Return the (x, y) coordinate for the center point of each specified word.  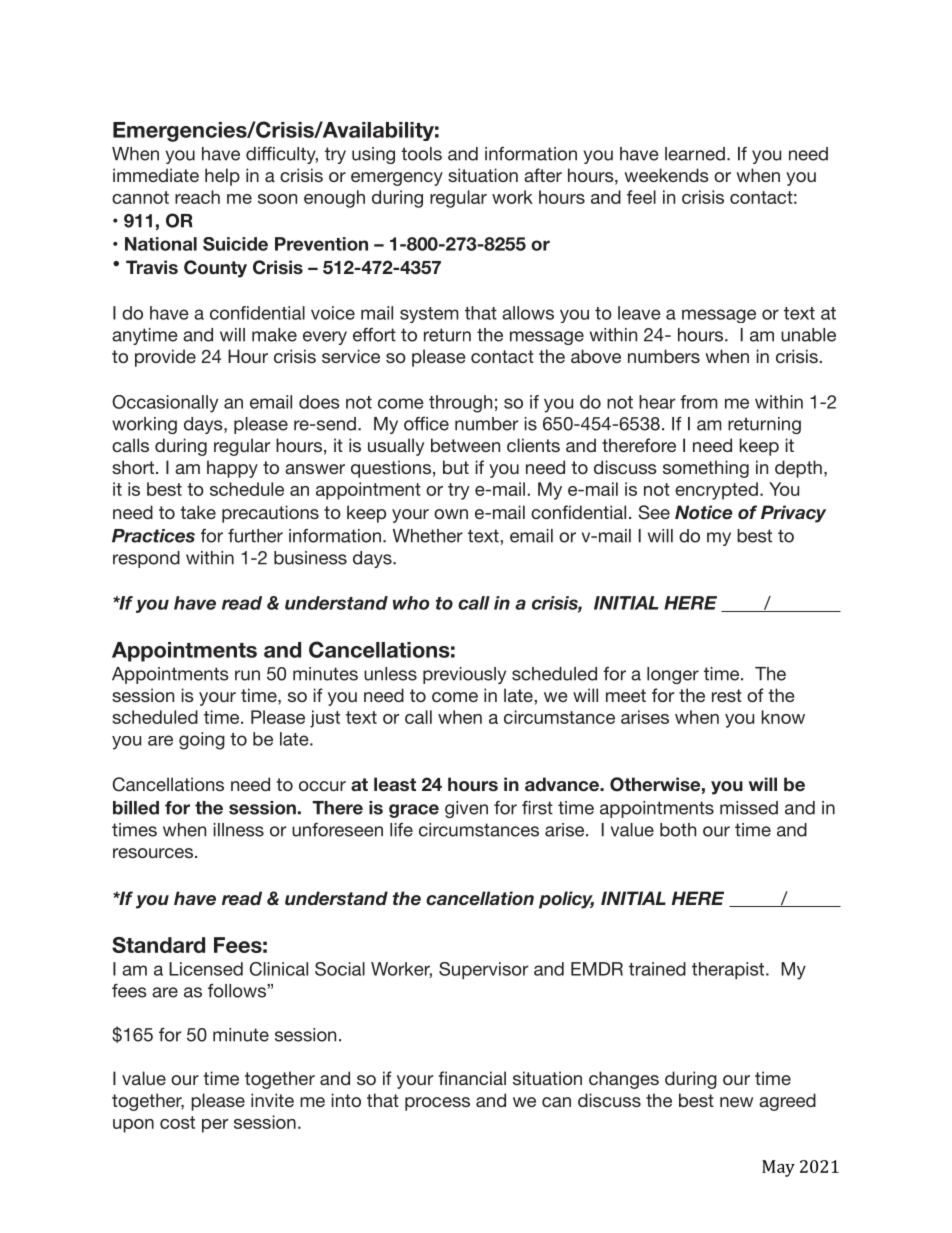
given (466, 809)
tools (421, 154)
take (198, 512)
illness (238, 830)
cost (177, 1122)
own (451, 514)
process (437, 1104)
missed (749, 808)
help (222, 177)
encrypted (716, 491)
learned (695, 154)
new (736, 1102)
